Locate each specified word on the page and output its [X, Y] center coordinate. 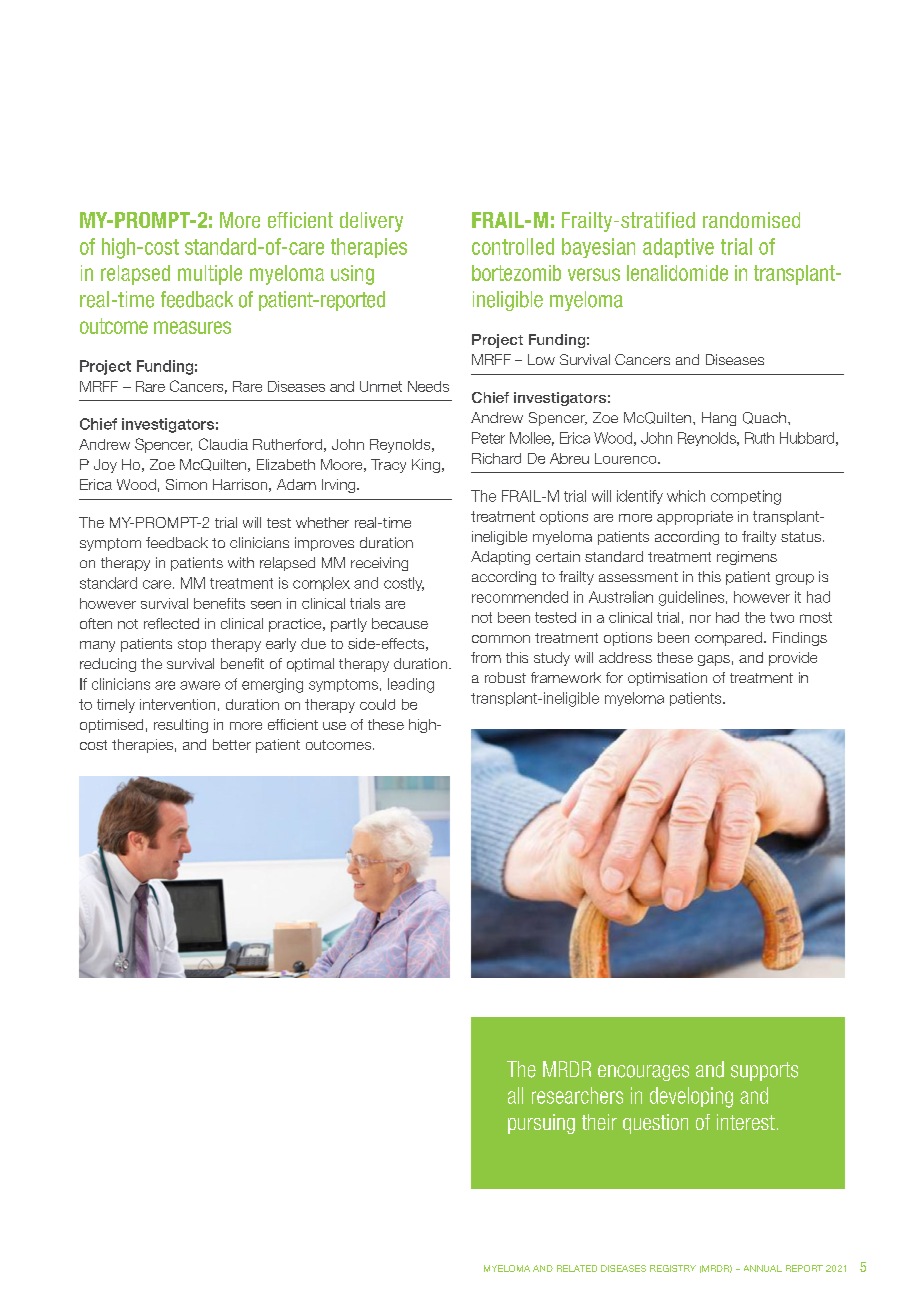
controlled [513, 246]
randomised [751, 220]
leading [411, 685]
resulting [181, 726]
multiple [210, 275]
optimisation [667, 679]
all [515, 1095]
